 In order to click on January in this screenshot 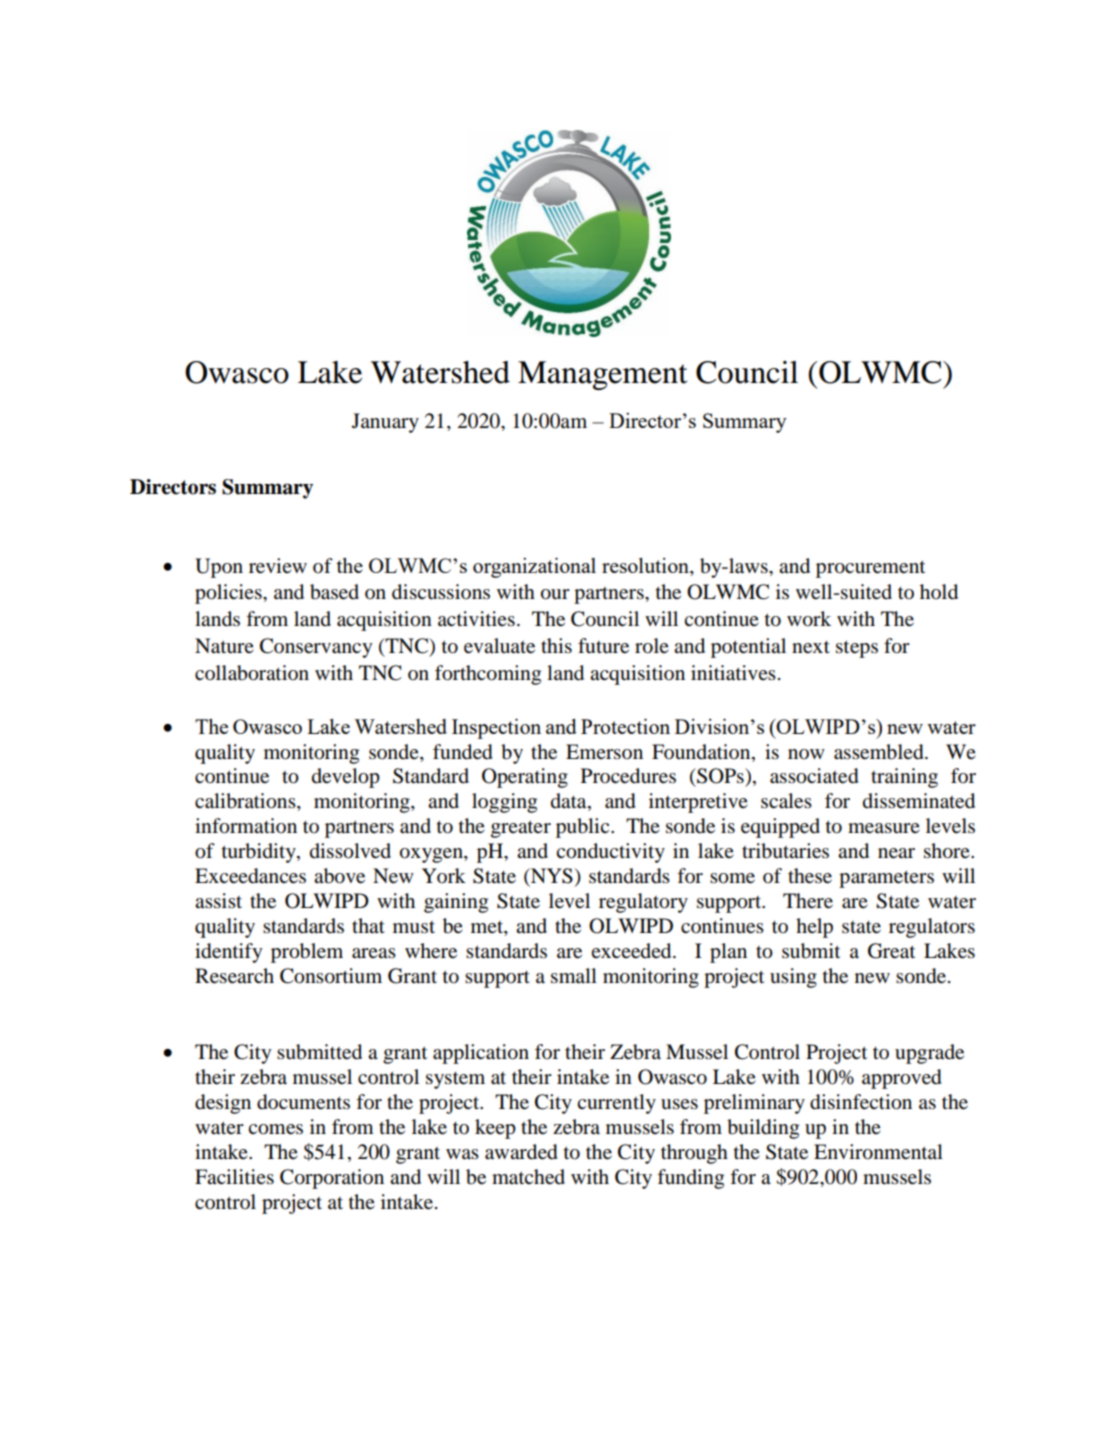, I will do `click(385, 423)`.
